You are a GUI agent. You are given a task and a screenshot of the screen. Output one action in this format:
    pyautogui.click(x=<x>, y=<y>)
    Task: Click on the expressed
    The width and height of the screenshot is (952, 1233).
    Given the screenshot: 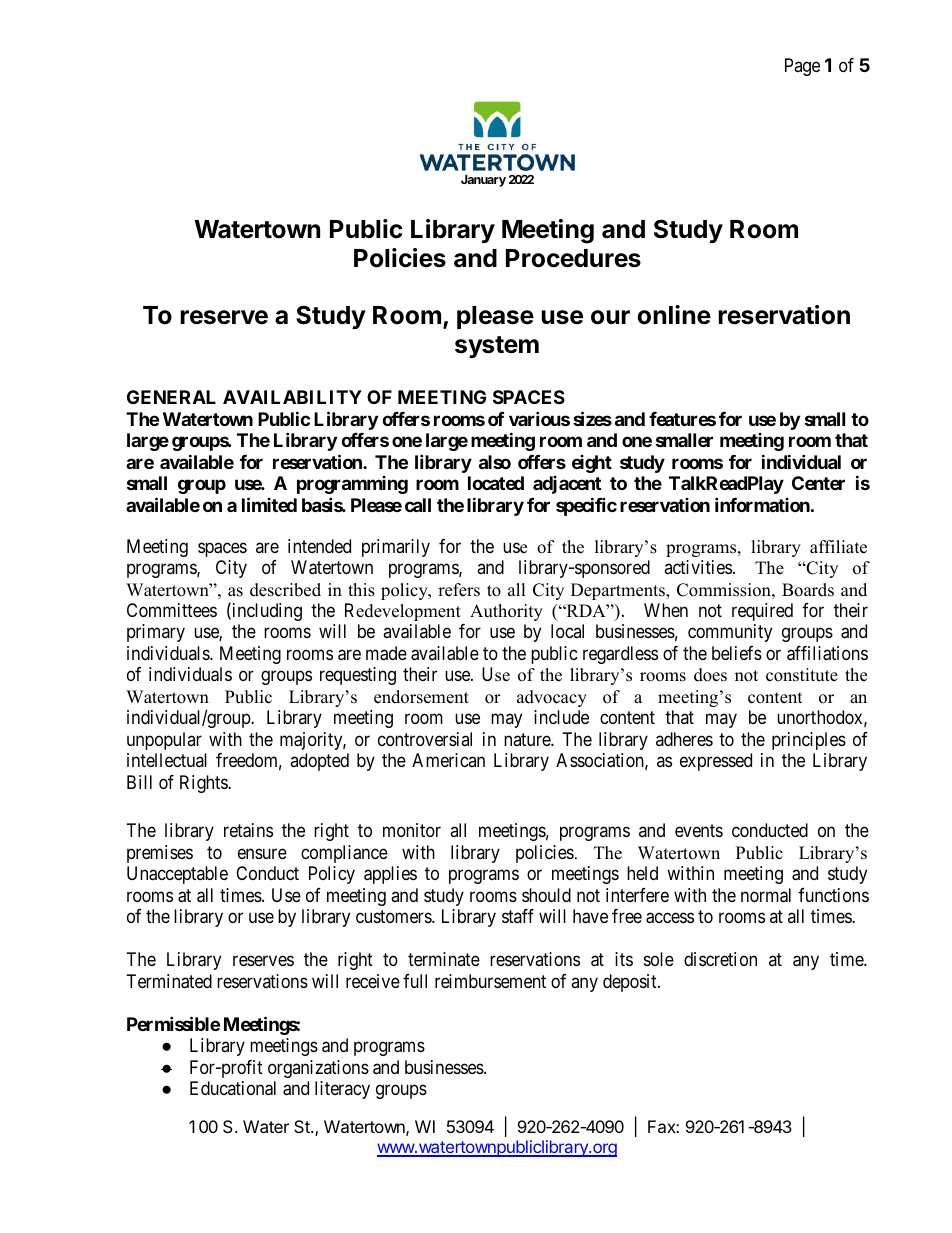 What is the action you would take?
    pyautogui.click(x=716, y=762)
